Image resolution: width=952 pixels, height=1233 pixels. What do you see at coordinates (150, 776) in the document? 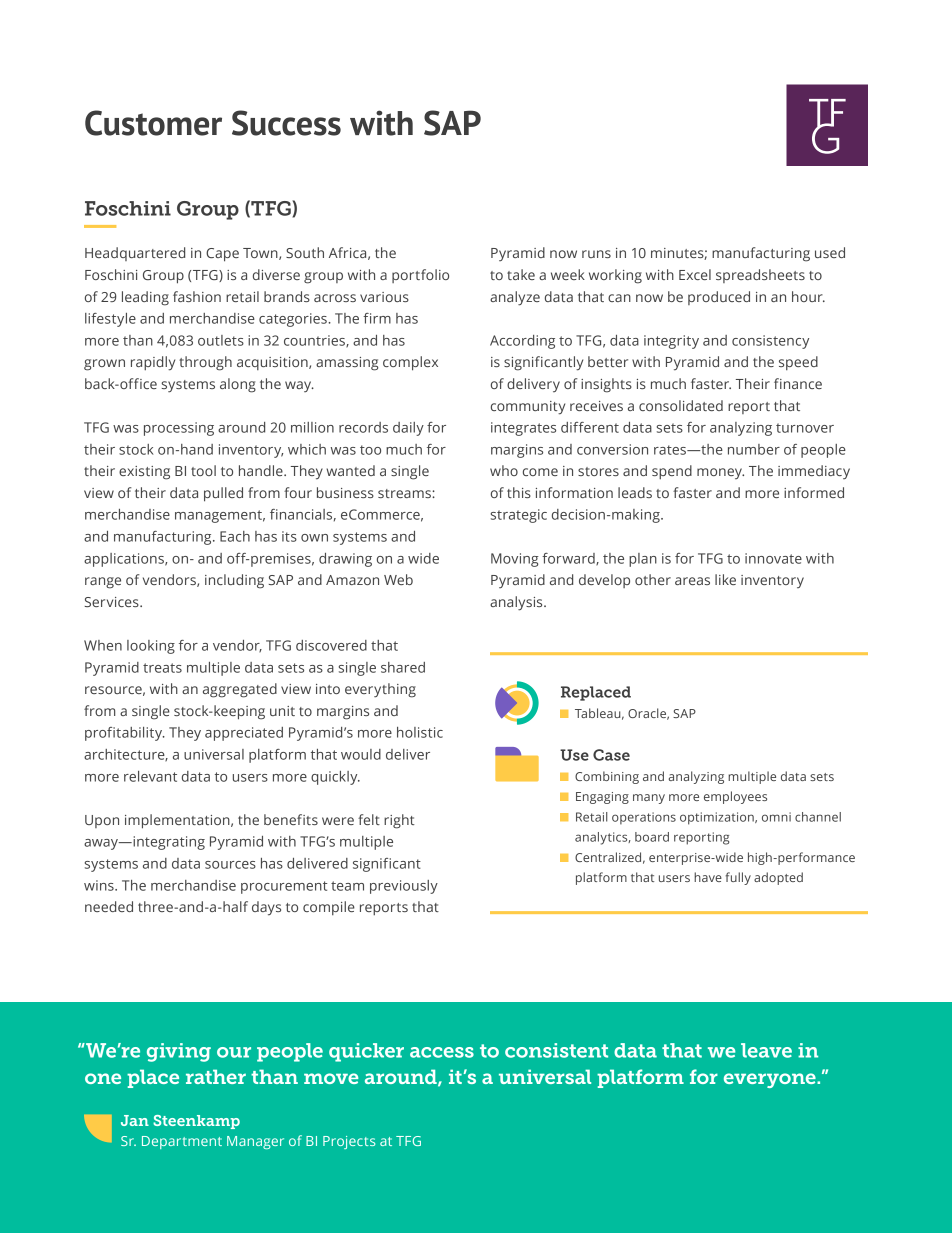
I see `relevant` at bounding box center [150, 776].
